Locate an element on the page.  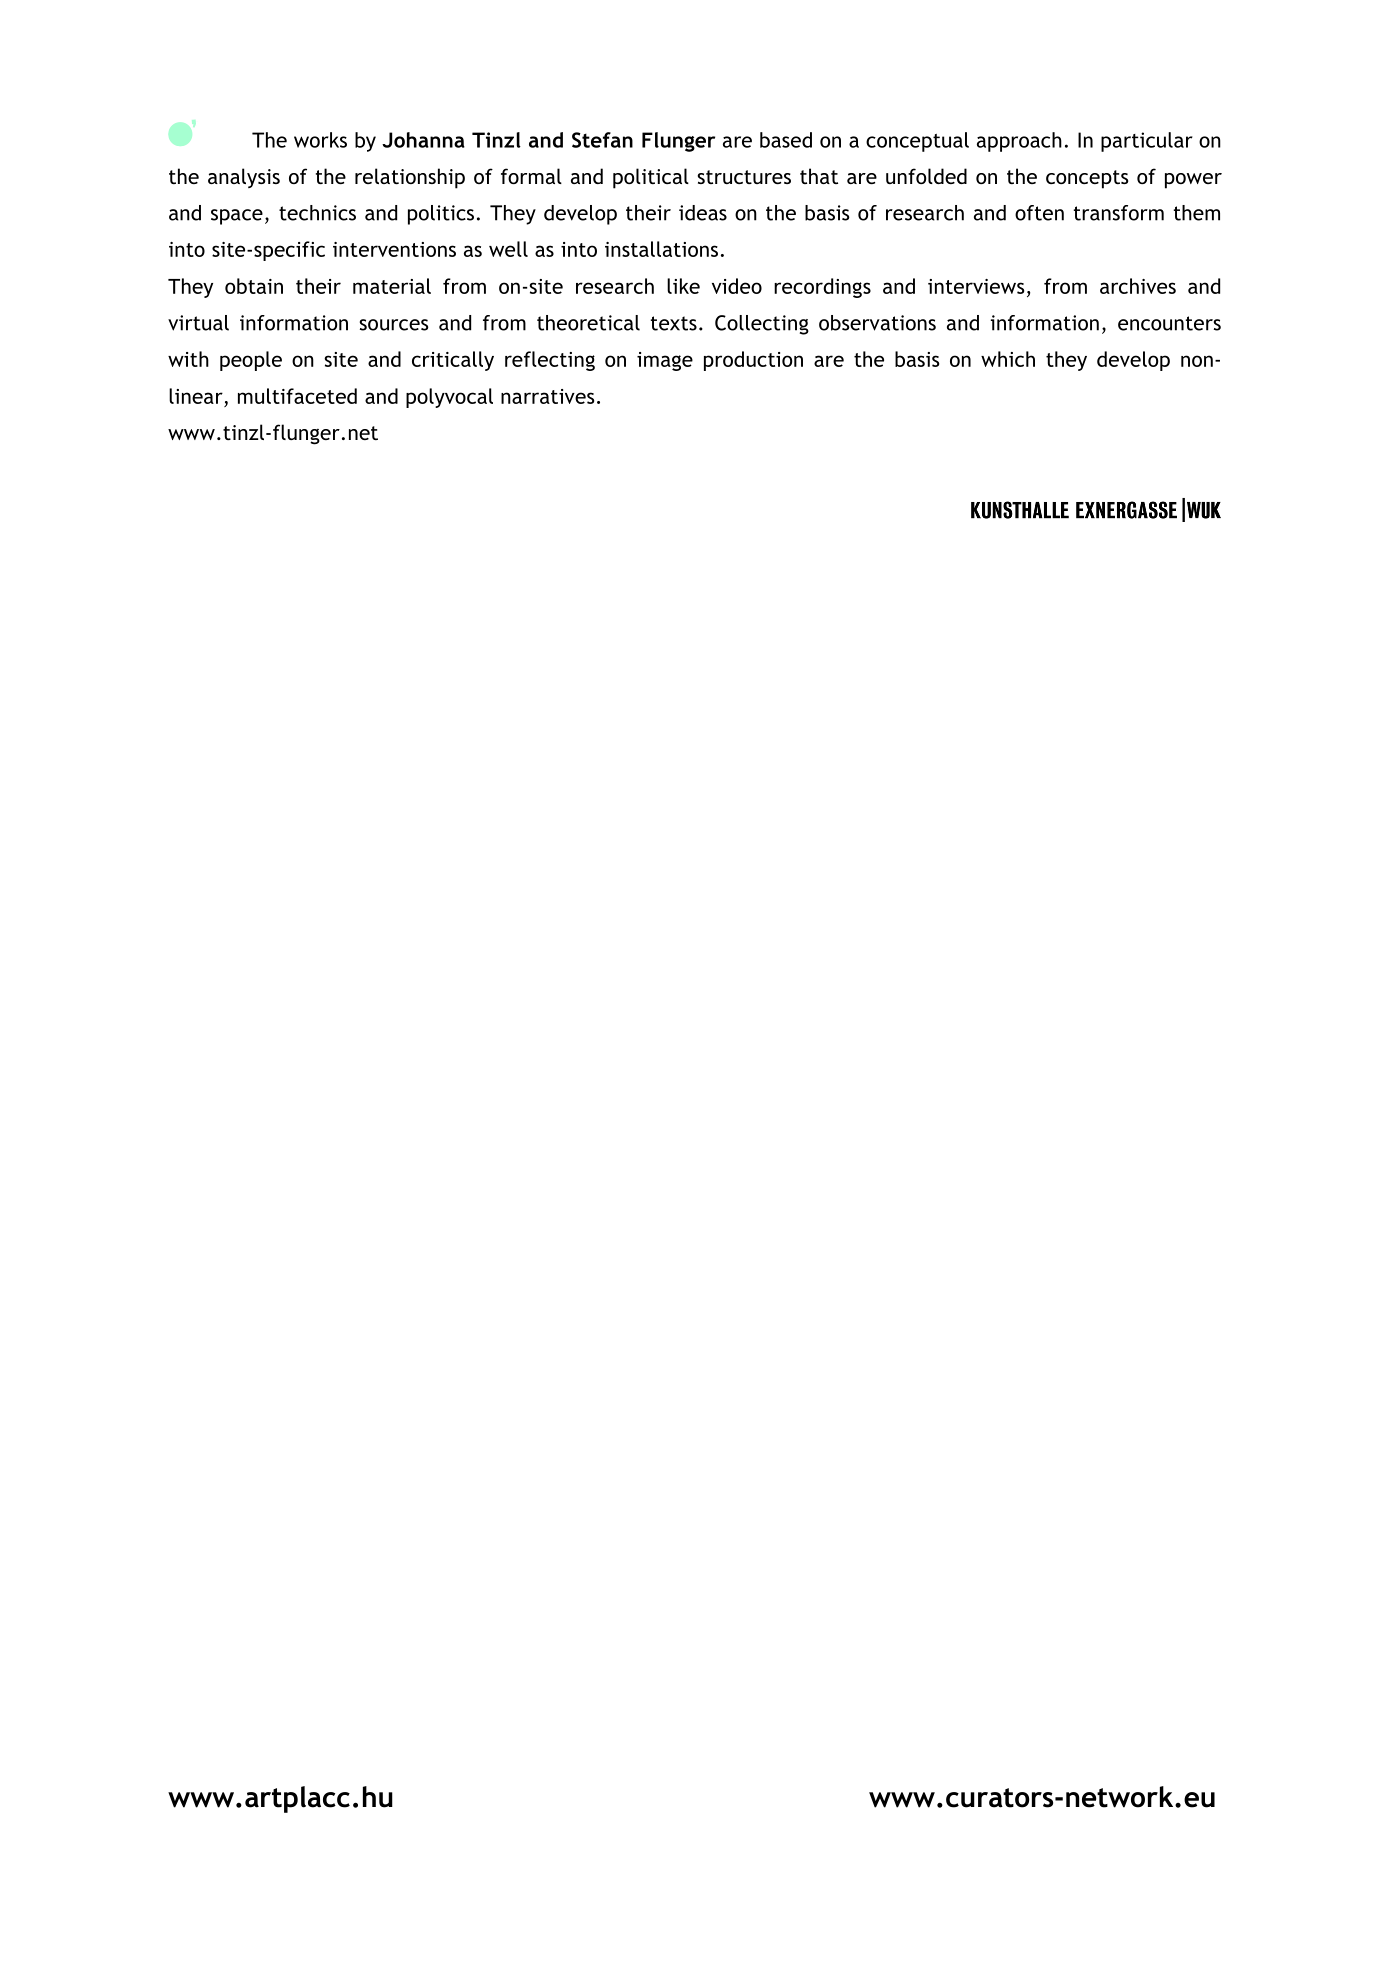
often is located at coordinates (1039, 213).
